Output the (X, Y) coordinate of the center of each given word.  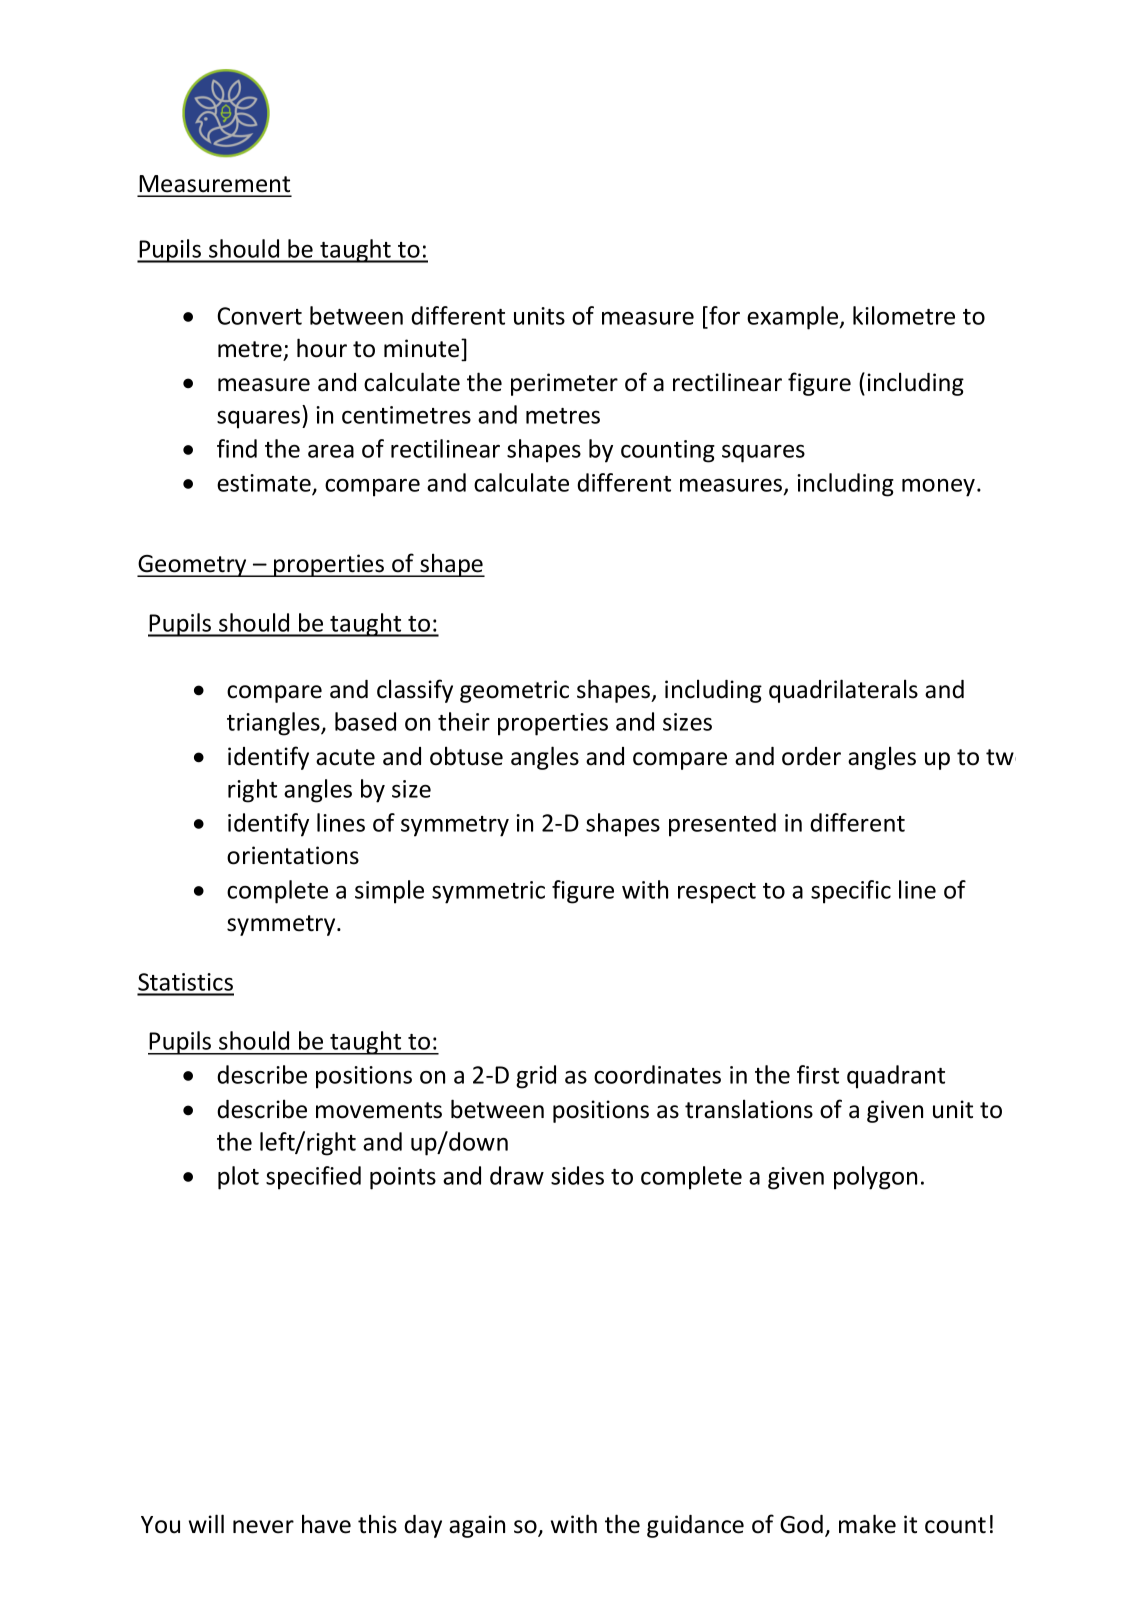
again (477, 1526)
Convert (259, 316)
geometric (514, 691)
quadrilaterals (843, 691)
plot (238, 1178)
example (794, 318)
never (263, 1527)
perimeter (564, 384)
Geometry (193, 566)
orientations (293, 855)
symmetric (488, 892)
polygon (875, 1178)
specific (851, 892)
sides (577, 1175)
